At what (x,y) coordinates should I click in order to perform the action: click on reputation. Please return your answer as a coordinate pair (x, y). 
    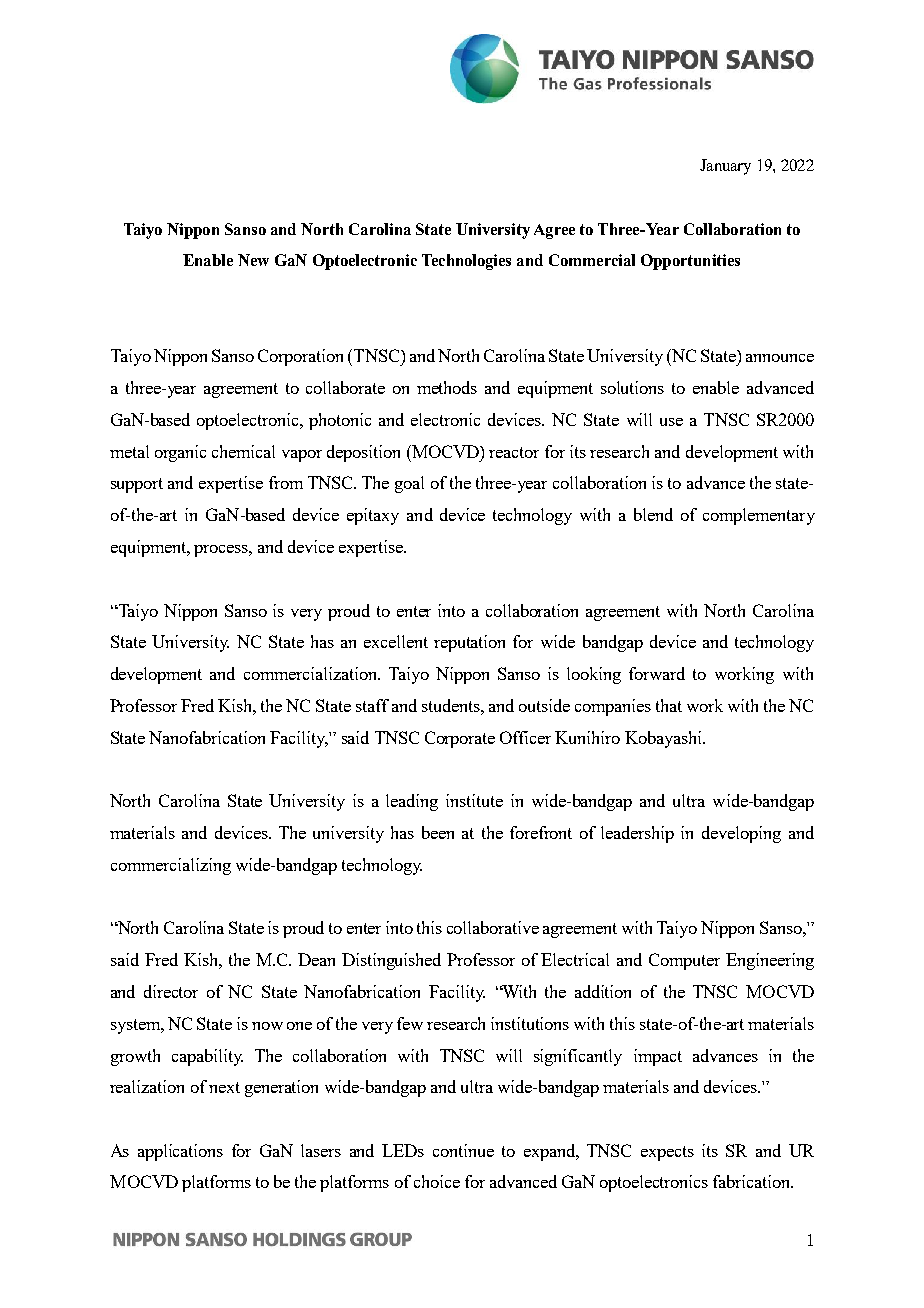
    Looking at the image, I should click on (469, 643).
